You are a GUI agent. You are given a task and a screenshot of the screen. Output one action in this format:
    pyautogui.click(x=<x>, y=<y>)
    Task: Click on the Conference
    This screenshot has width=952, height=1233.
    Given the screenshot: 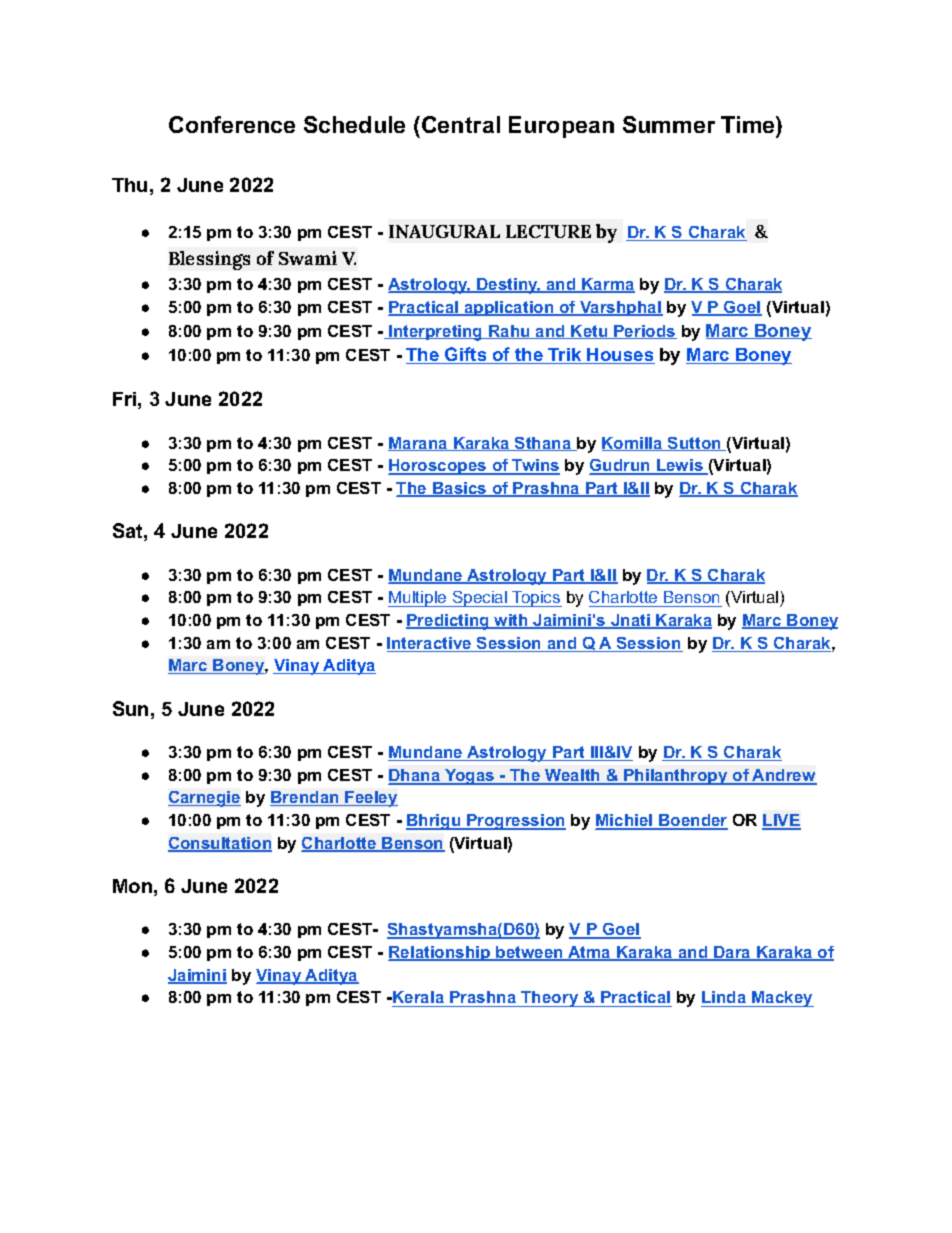 What is the action you would take?
    pyautogui.click(x=232, y=124)
